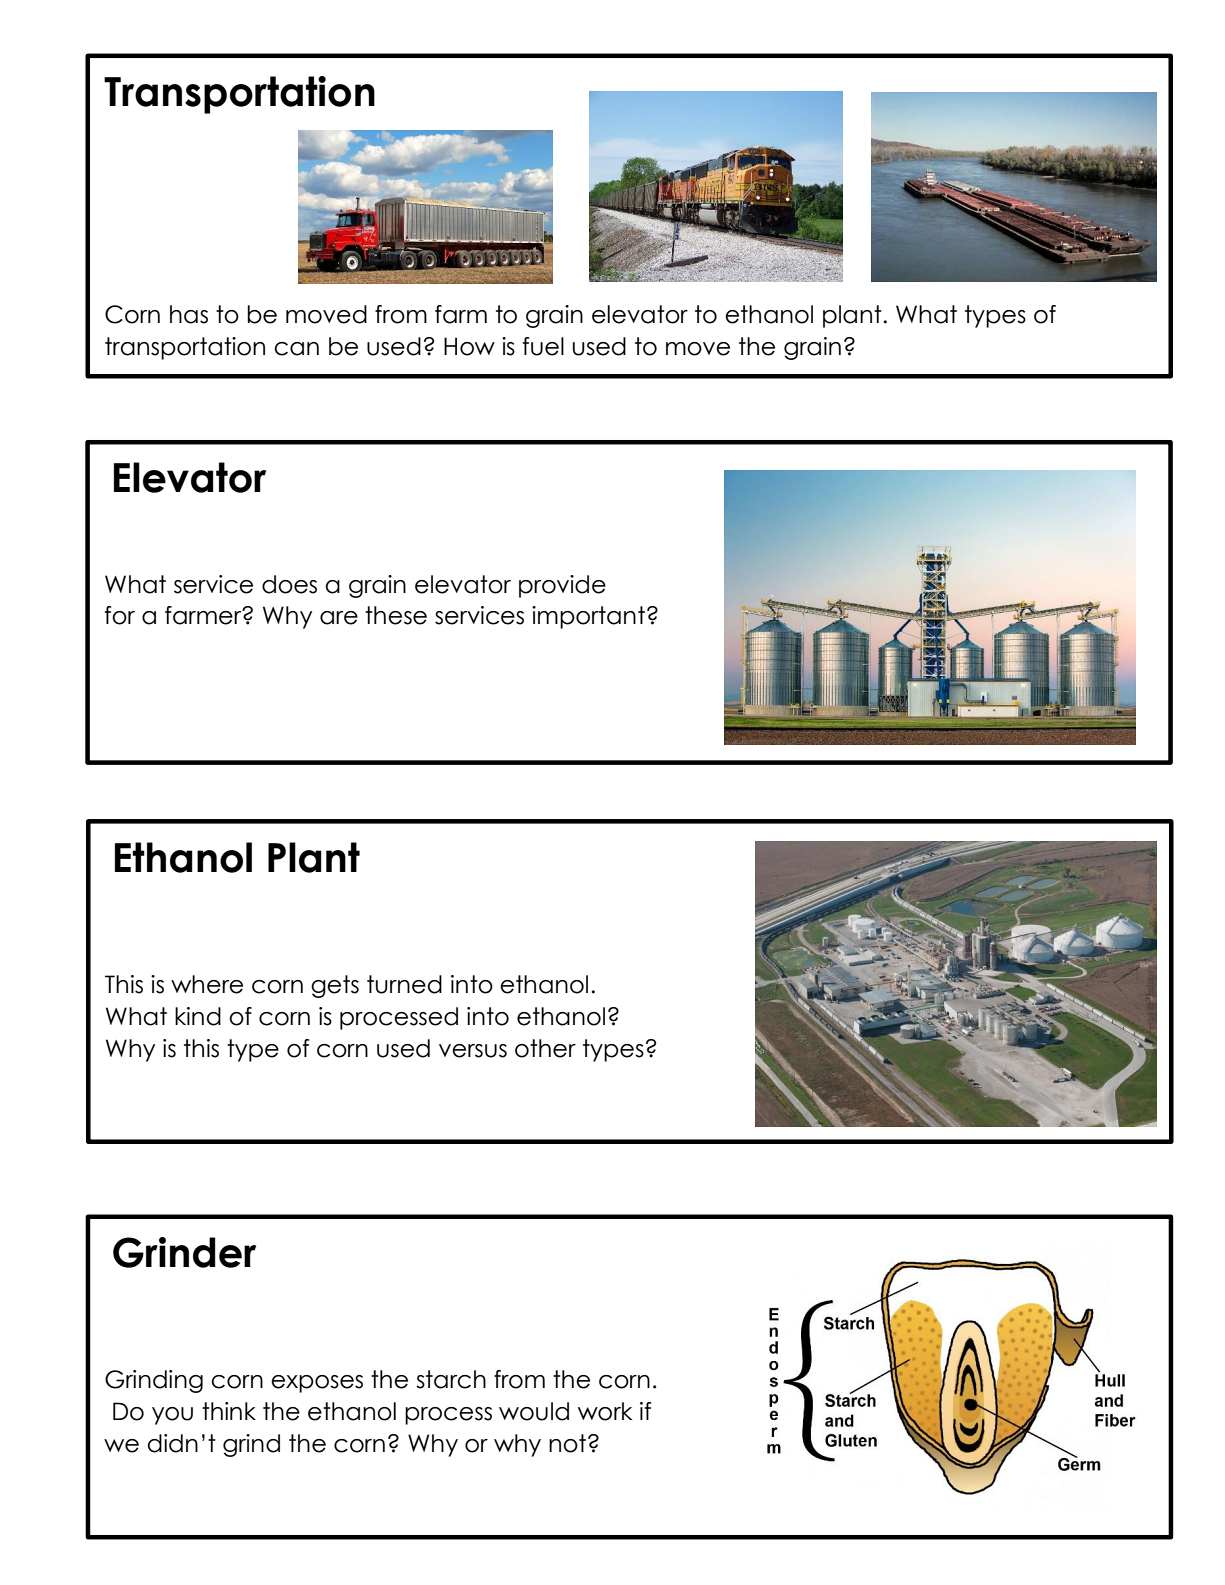  Describe the element at coordinates (317, 1384) in the screenshot. I see `exposes` at that location.
